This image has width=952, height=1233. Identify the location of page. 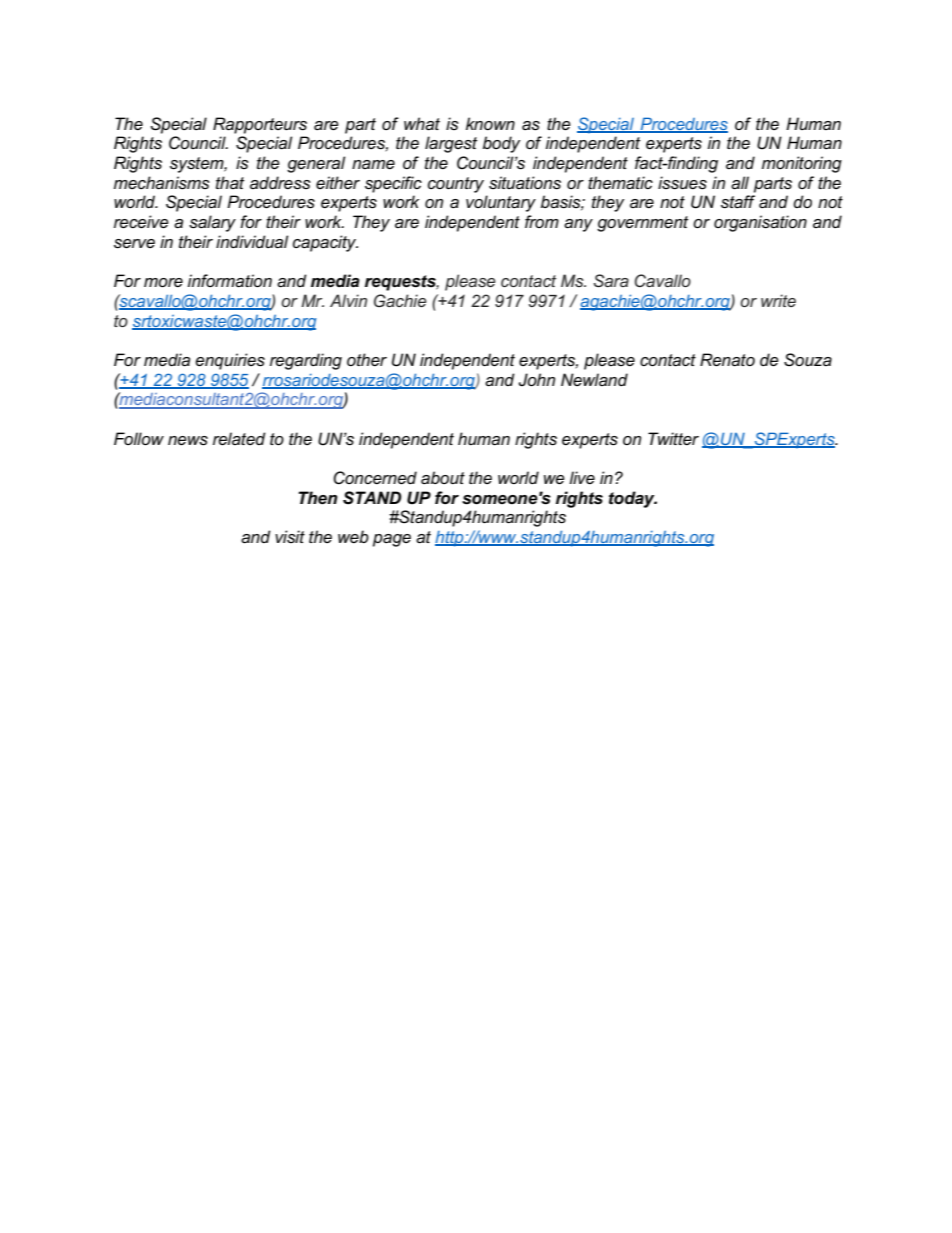
(392, 540).
